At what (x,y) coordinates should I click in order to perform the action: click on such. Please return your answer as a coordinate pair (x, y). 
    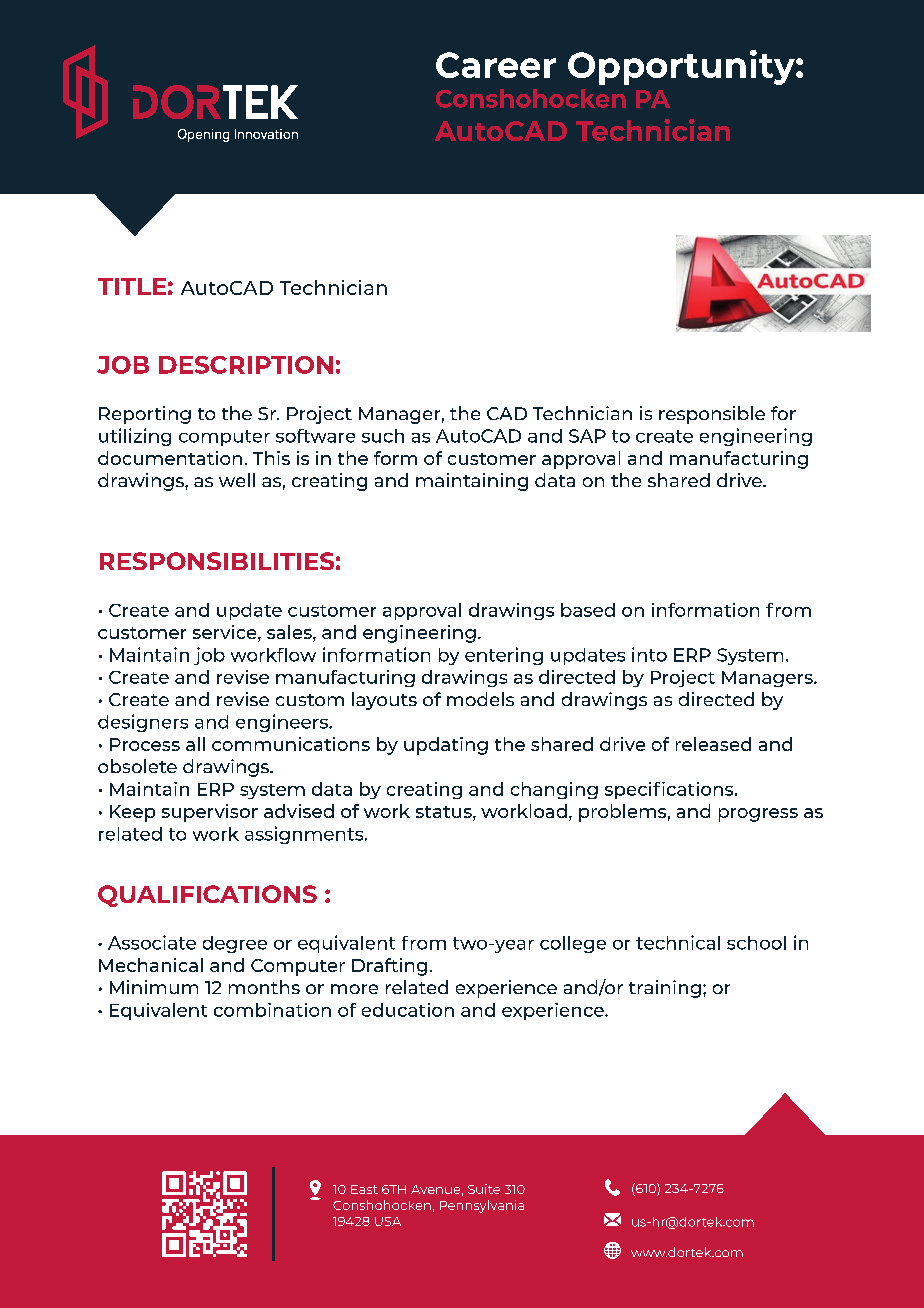
    Looking at the image, I should click on (383, 436).
